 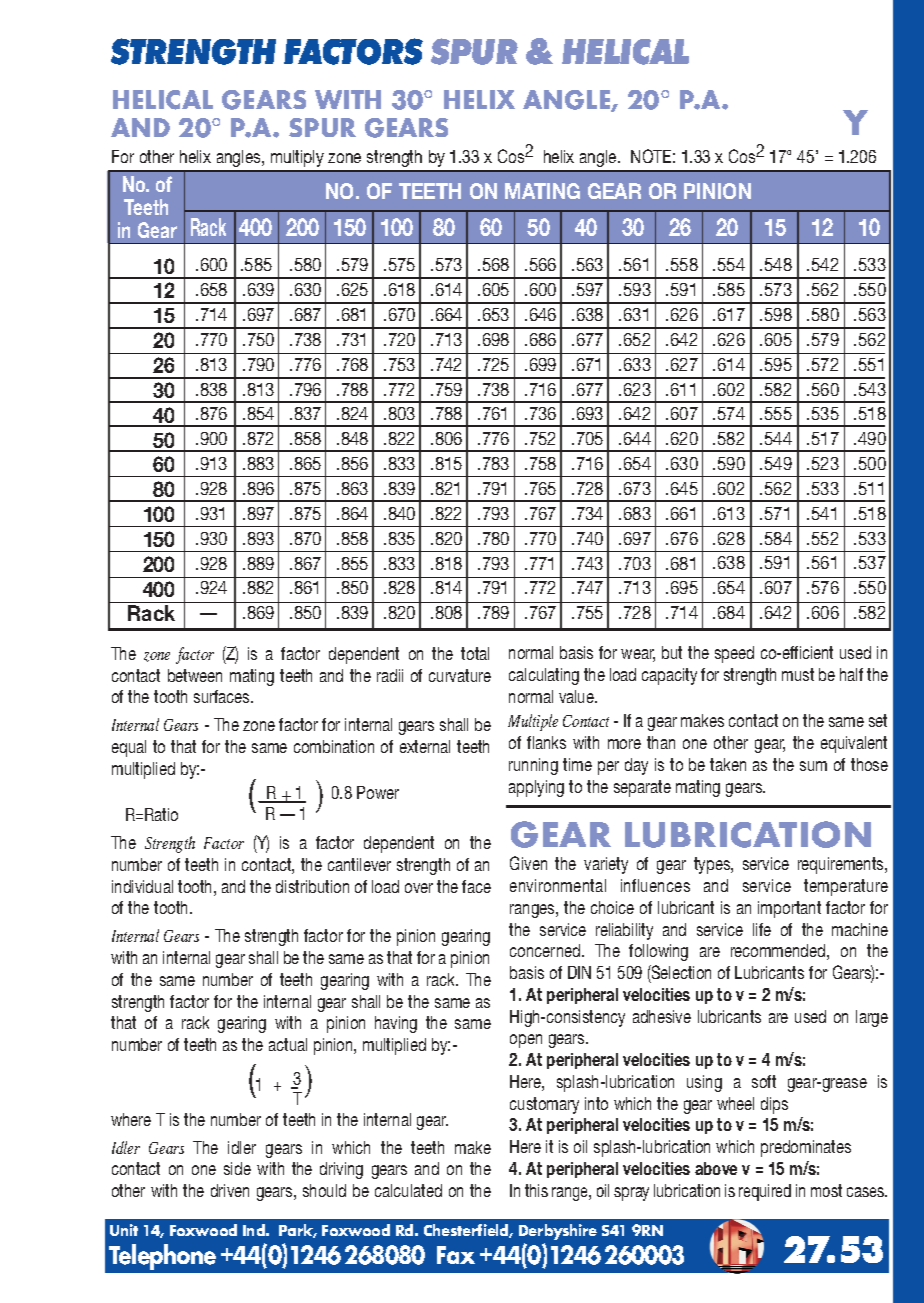 I want to click on Multiple, so click(x=533, y=722).
